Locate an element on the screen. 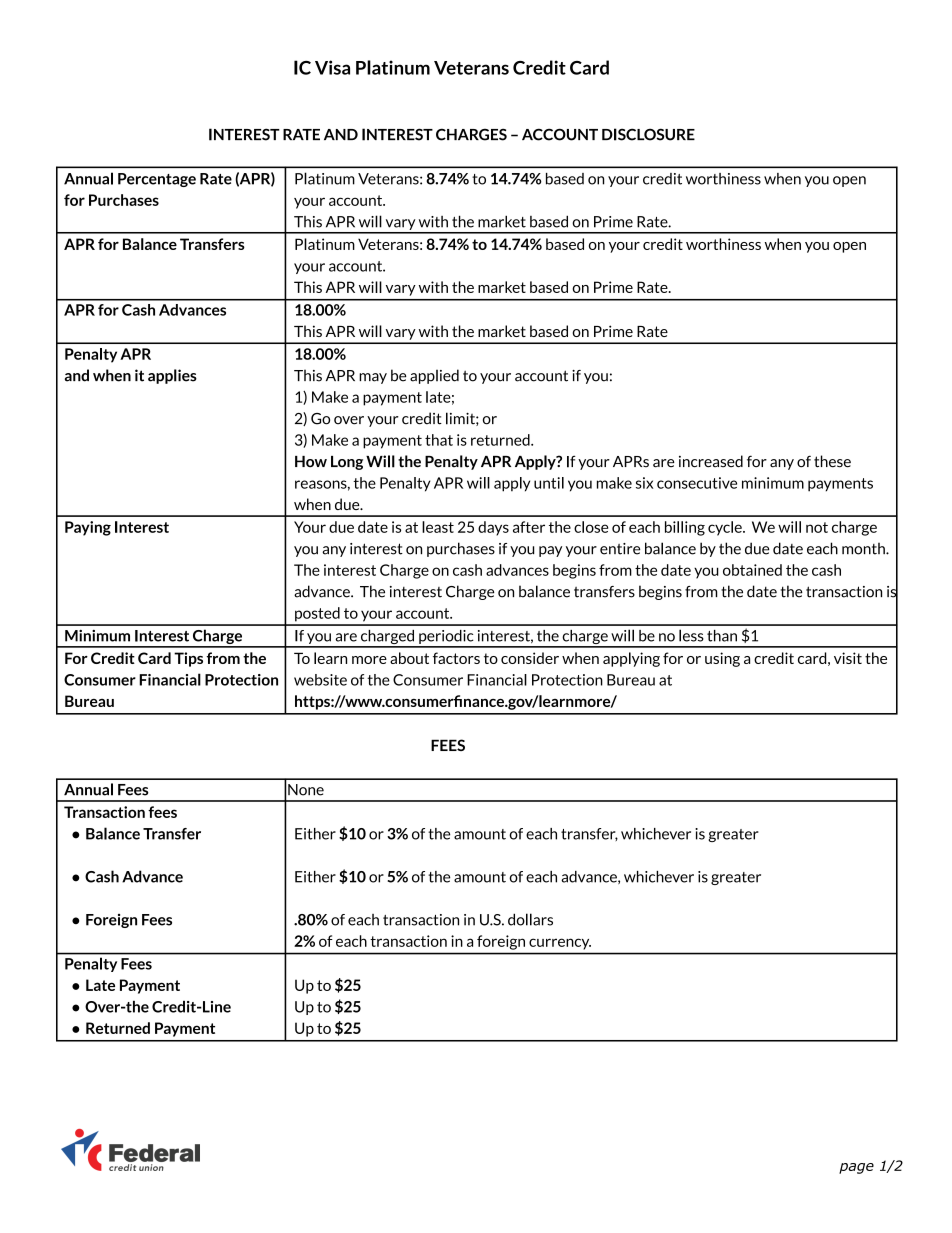 This screenshot has width=952, height=1233. applies is located at coordinates (172, 376).
